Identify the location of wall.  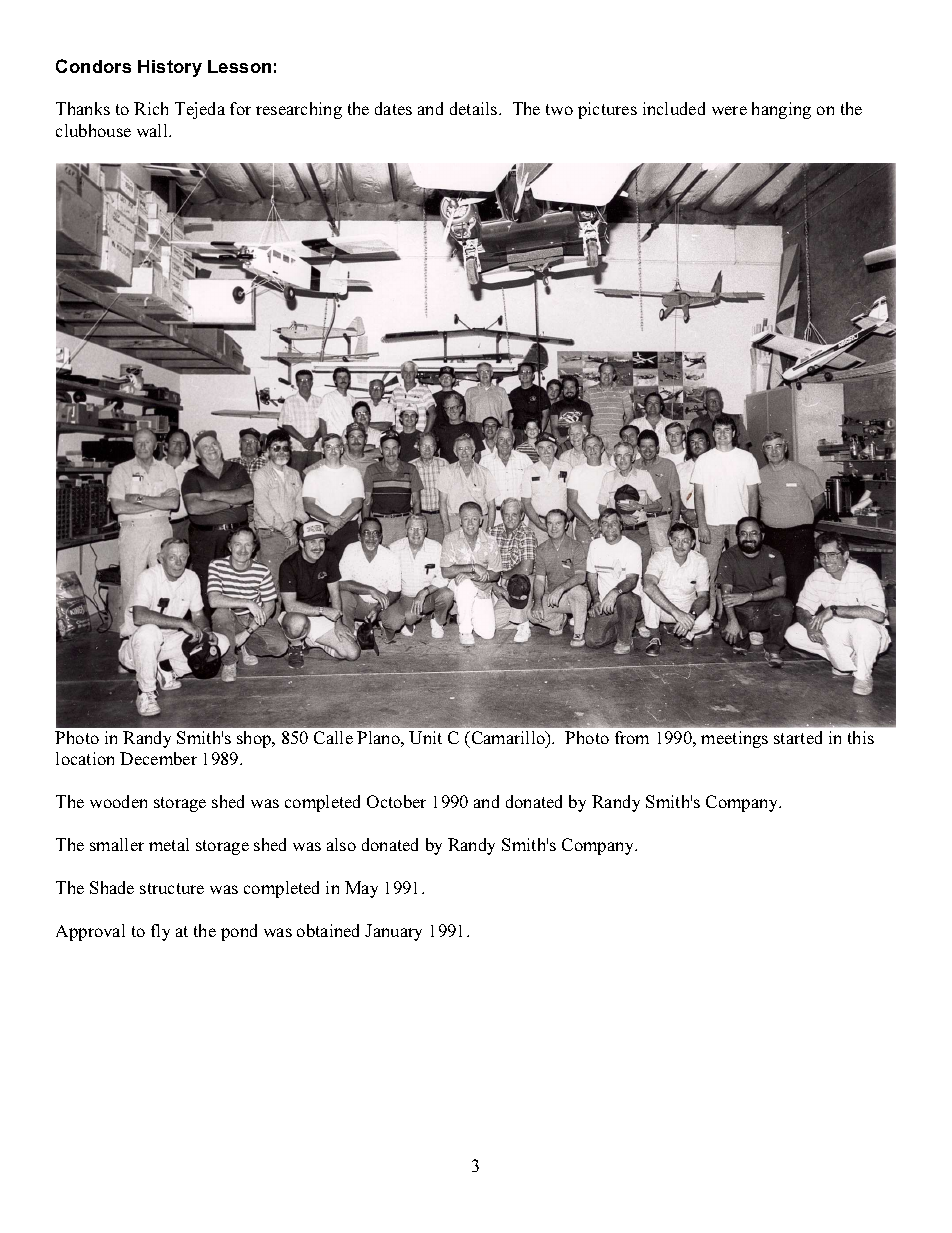
(153, 130).
